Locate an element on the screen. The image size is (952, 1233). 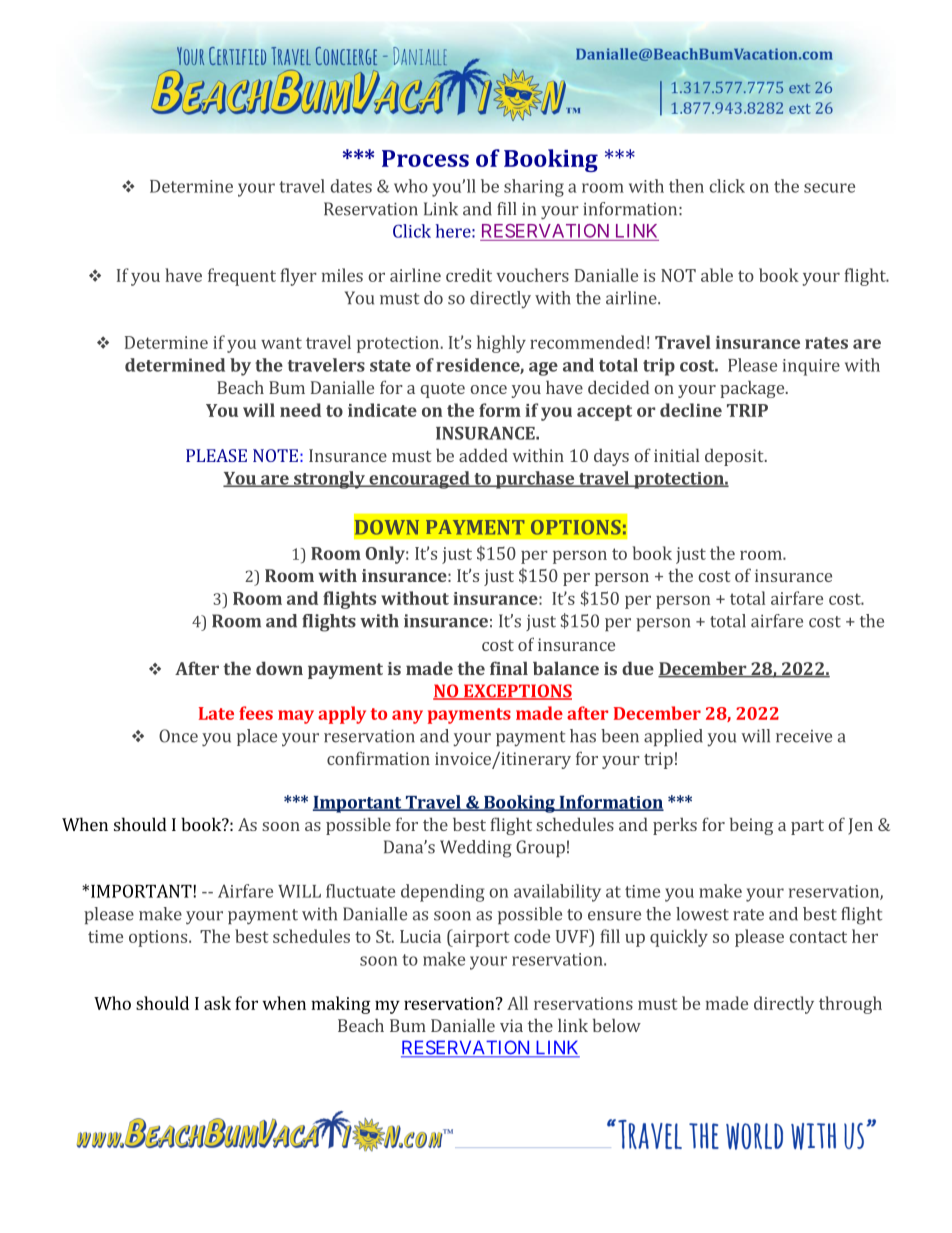
making is located at coordinates (340, 1005).
